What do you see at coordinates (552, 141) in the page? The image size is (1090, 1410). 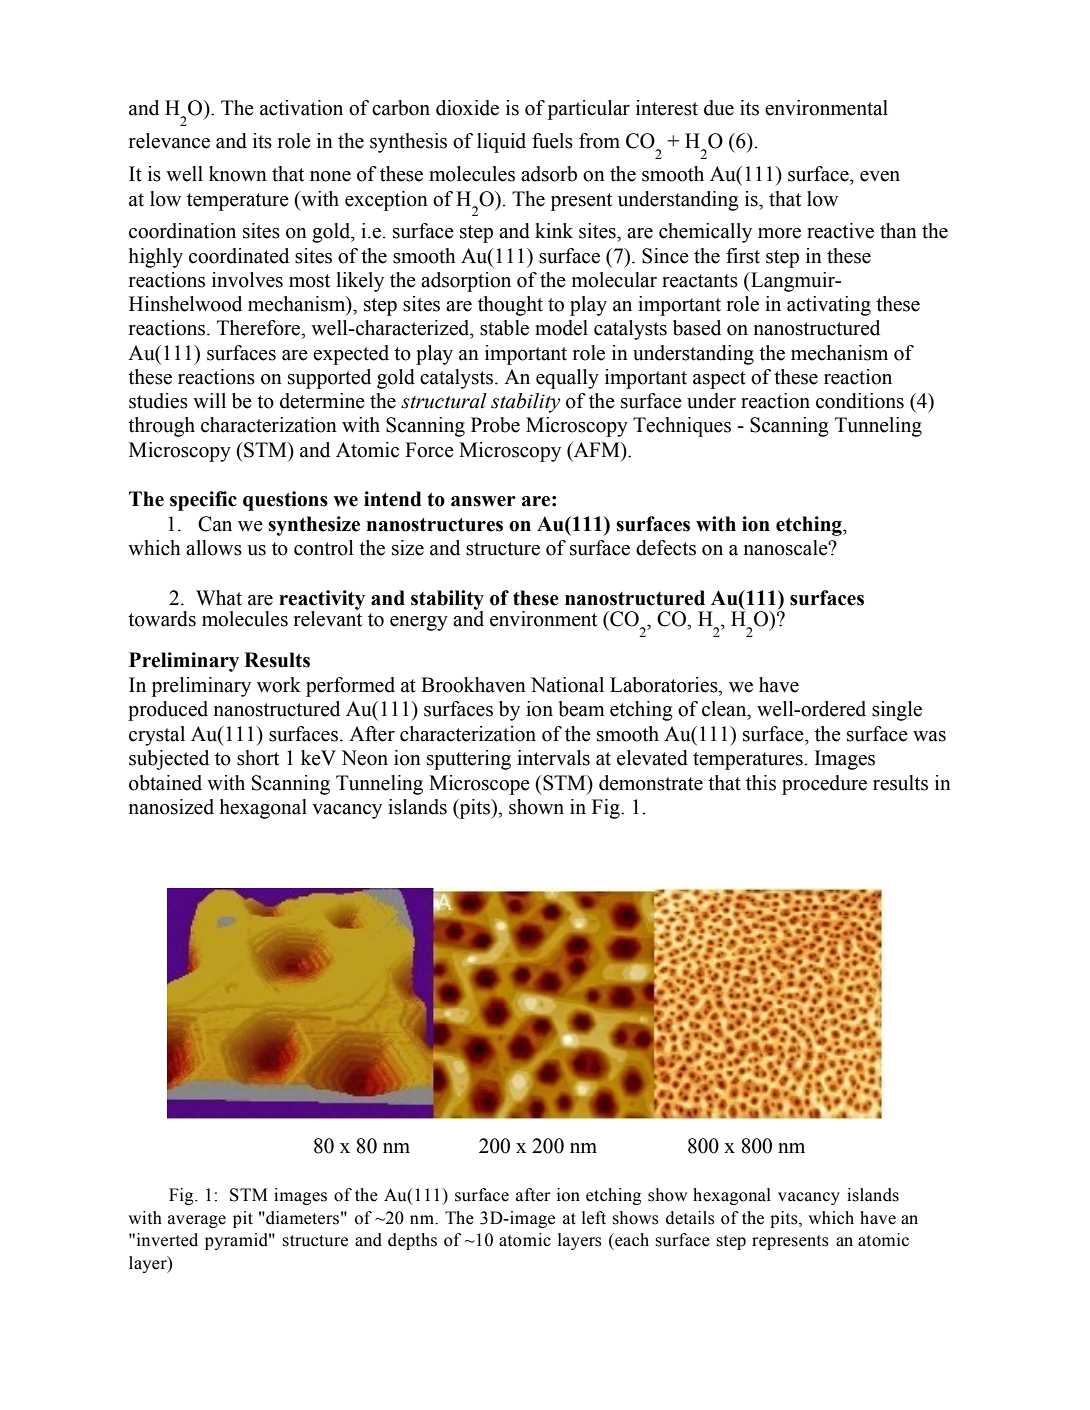 I see `fuels` at bounding box center [552, 141].
